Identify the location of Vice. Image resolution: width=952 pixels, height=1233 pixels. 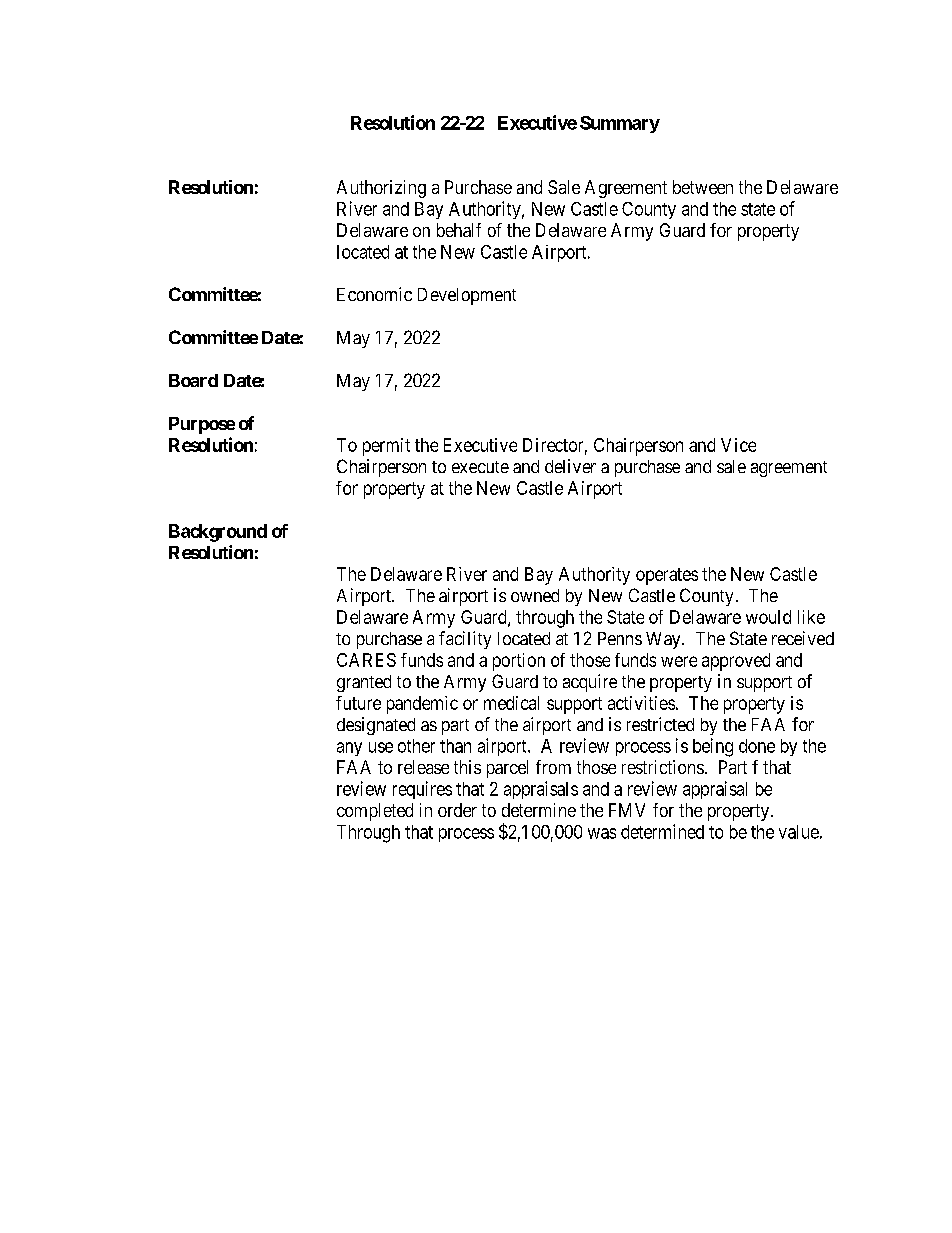
(738, 445).
